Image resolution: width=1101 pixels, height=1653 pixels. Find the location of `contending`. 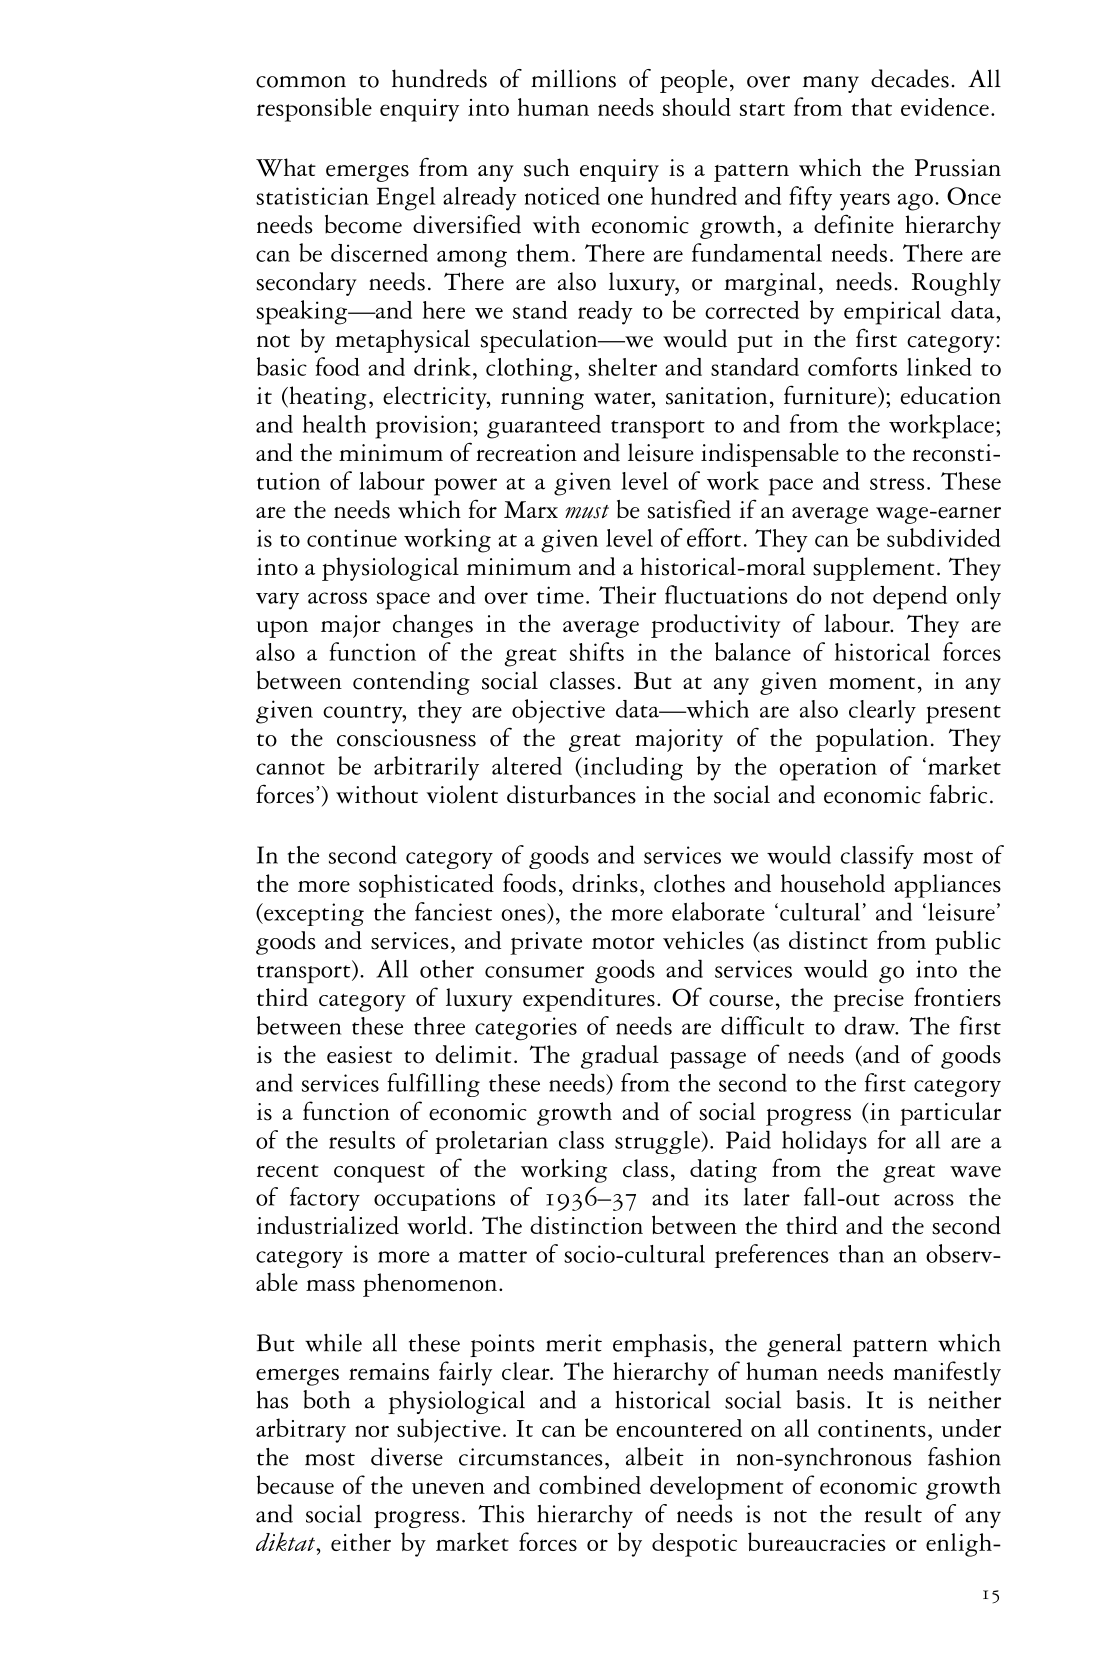

contending is located at coordinates (411, 683).
